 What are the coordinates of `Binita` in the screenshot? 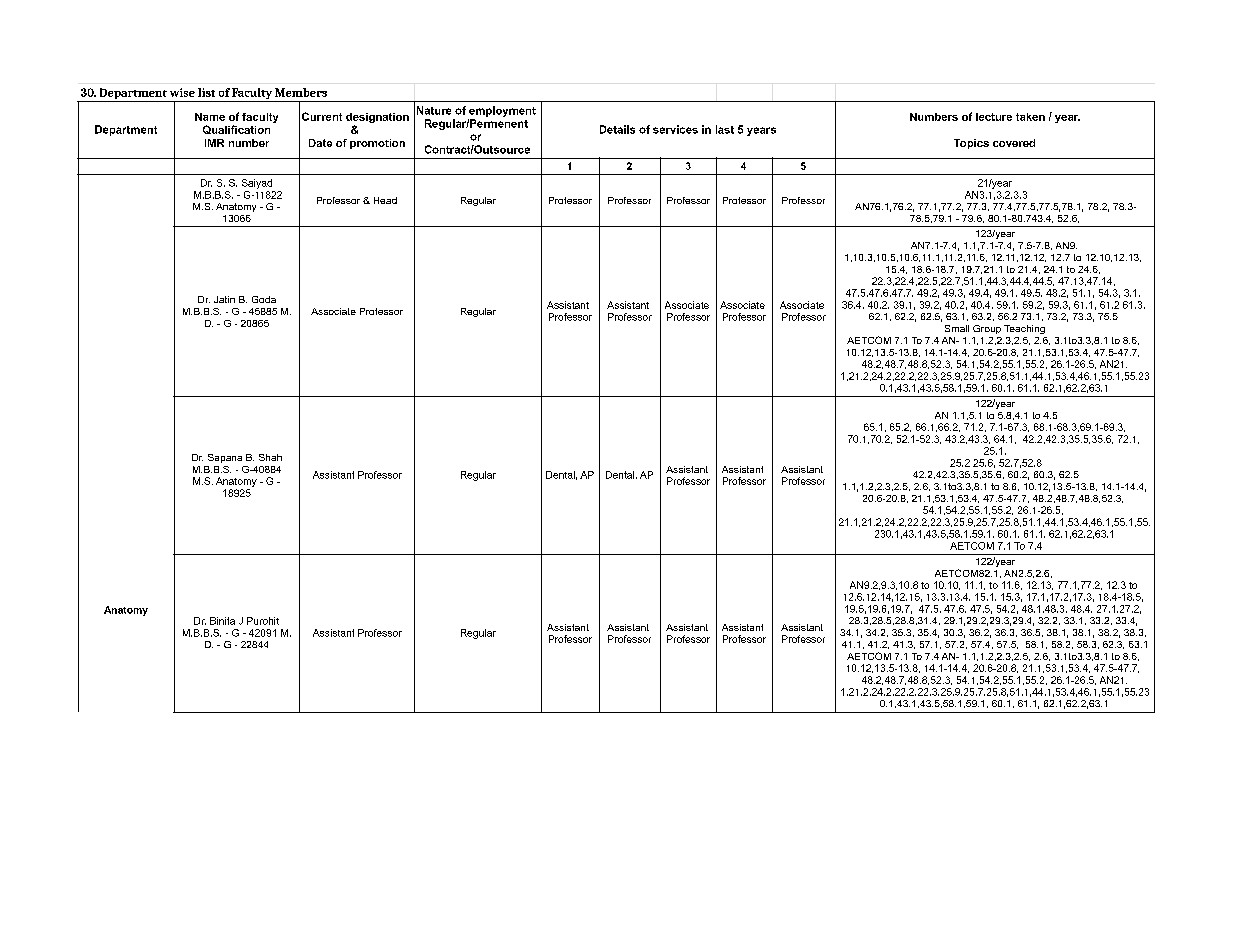 It's located at (222, 621).
